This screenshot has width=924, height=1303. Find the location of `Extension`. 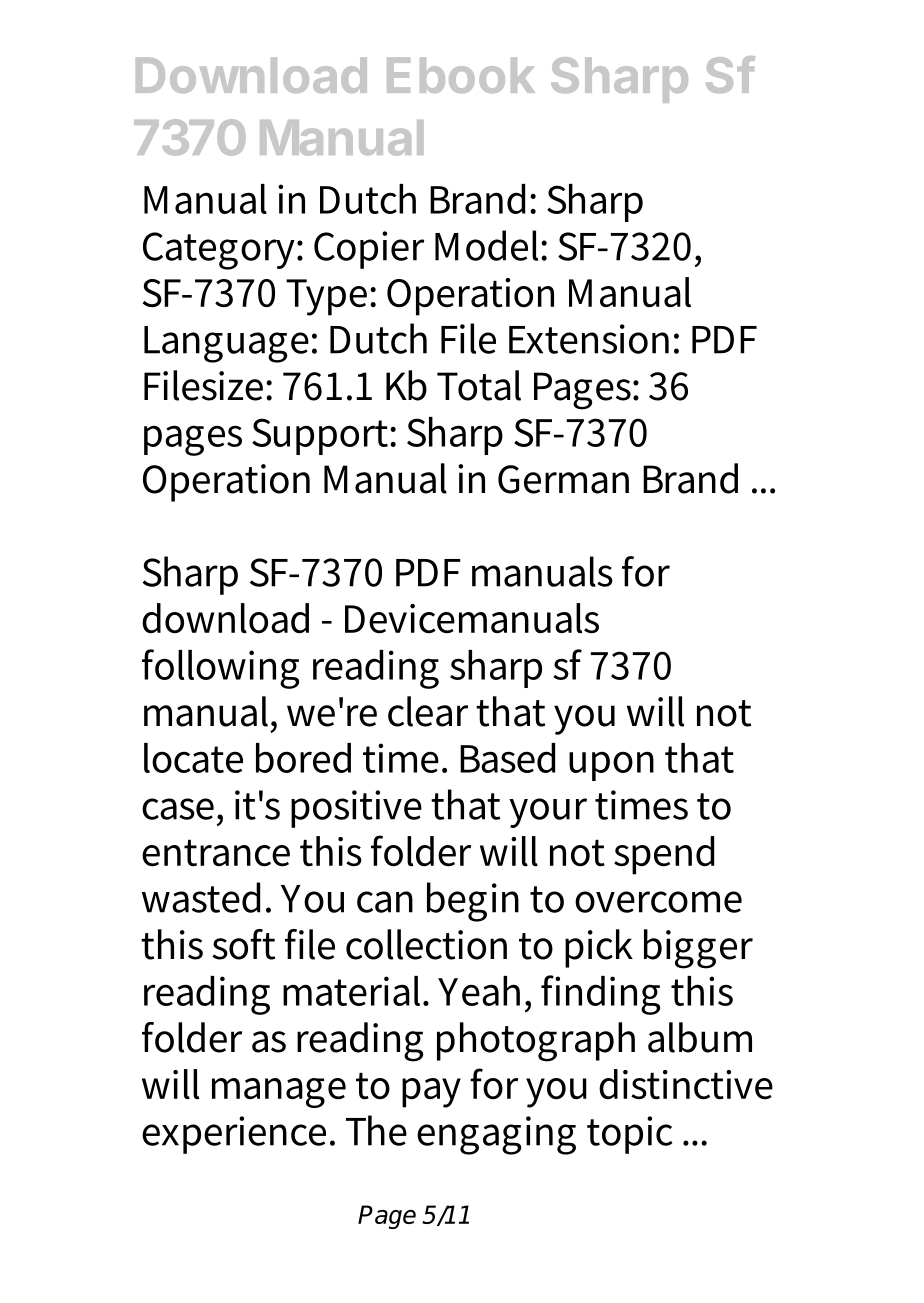

Extension is located at coordinates (589, 339).
